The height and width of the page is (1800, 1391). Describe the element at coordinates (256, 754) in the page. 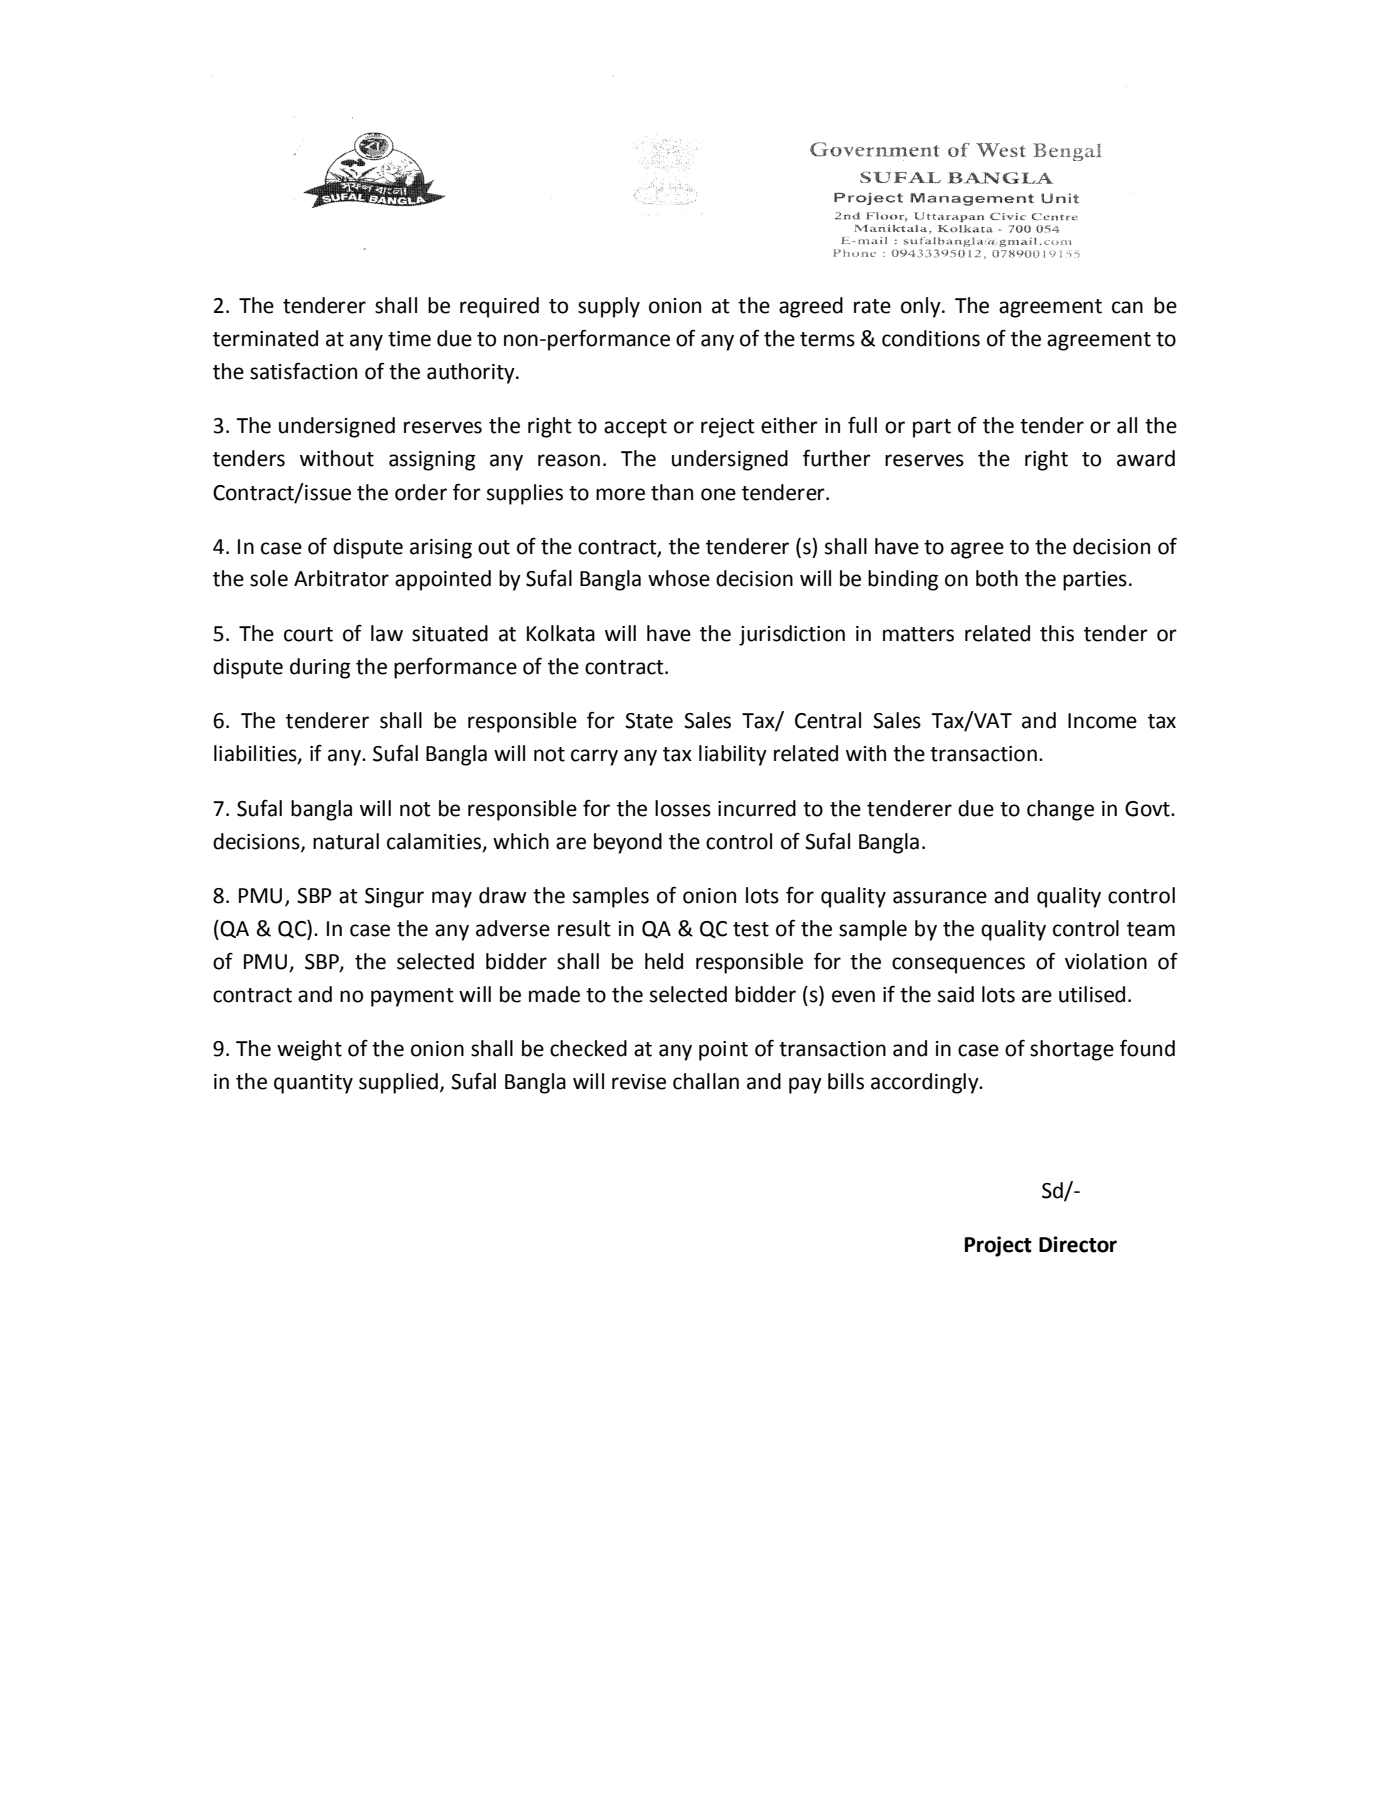

I see `liabilities` at that location.
